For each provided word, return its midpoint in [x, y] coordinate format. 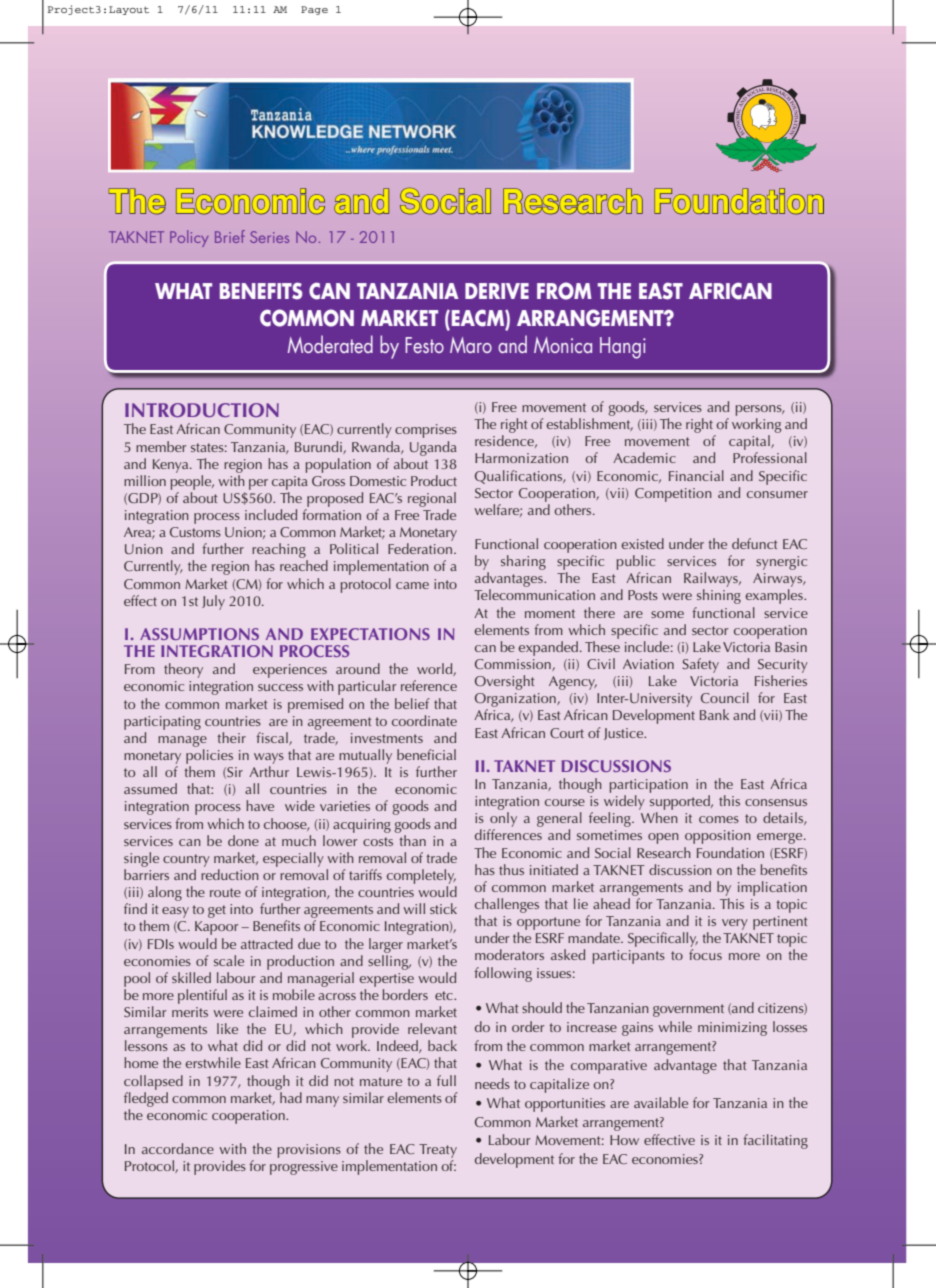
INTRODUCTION [202, 410]
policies [209, 756]
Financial [696, 475]
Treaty [438, 1151]
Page [314, 10]
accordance [178, 1148]
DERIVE [497, 291]
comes [719, 819]
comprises [426, 431]
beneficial [426, 754]
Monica [563, 345]
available [661, 1102]
